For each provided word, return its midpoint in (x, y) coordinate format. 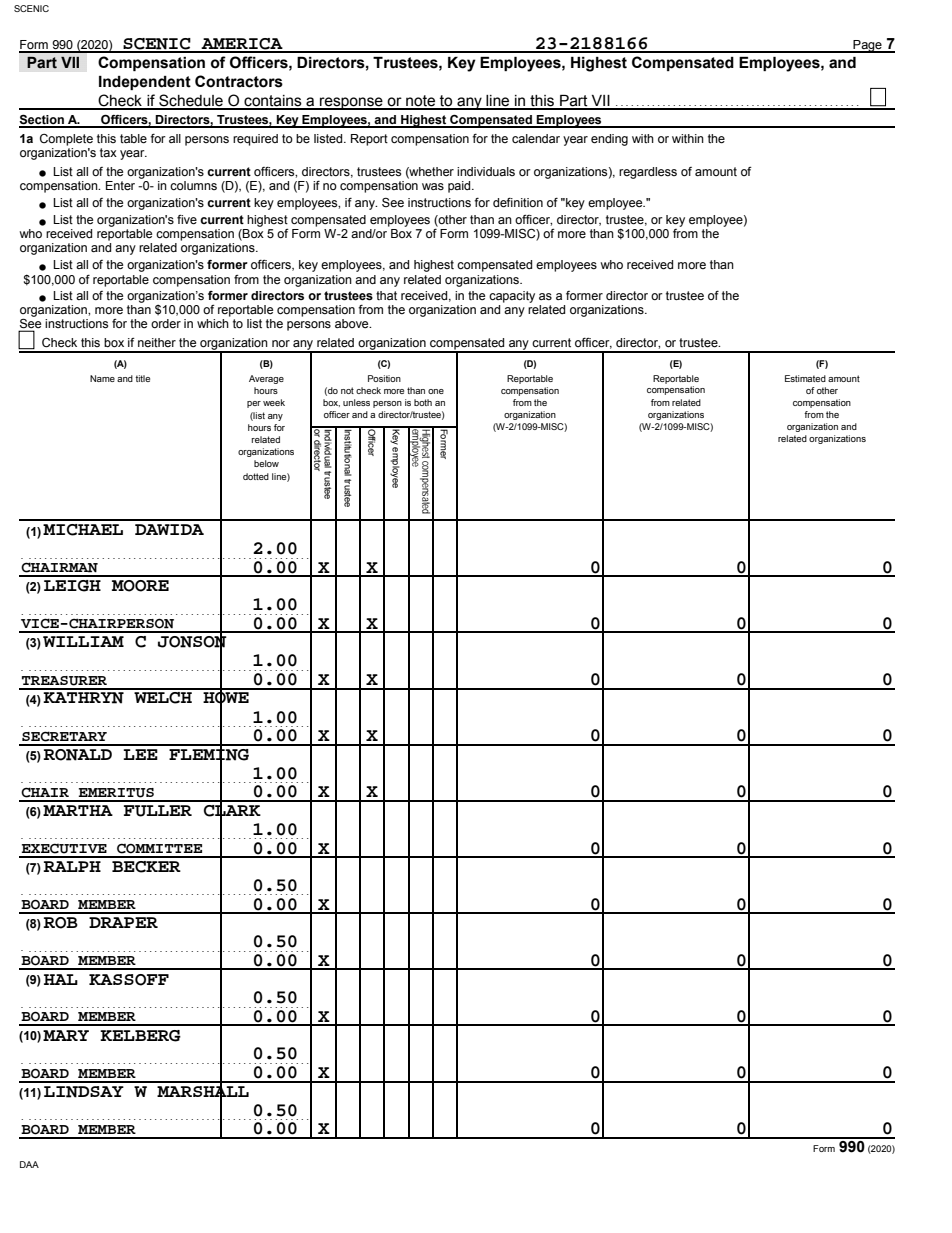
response (351, 103)
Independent (145, 83)
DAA (29, 1164)
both (423, 402)
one (436, 391)
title (142, 378)
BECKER (146, 867)
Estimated (805, 378)
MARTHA (78, 810)
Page (867, 46)
